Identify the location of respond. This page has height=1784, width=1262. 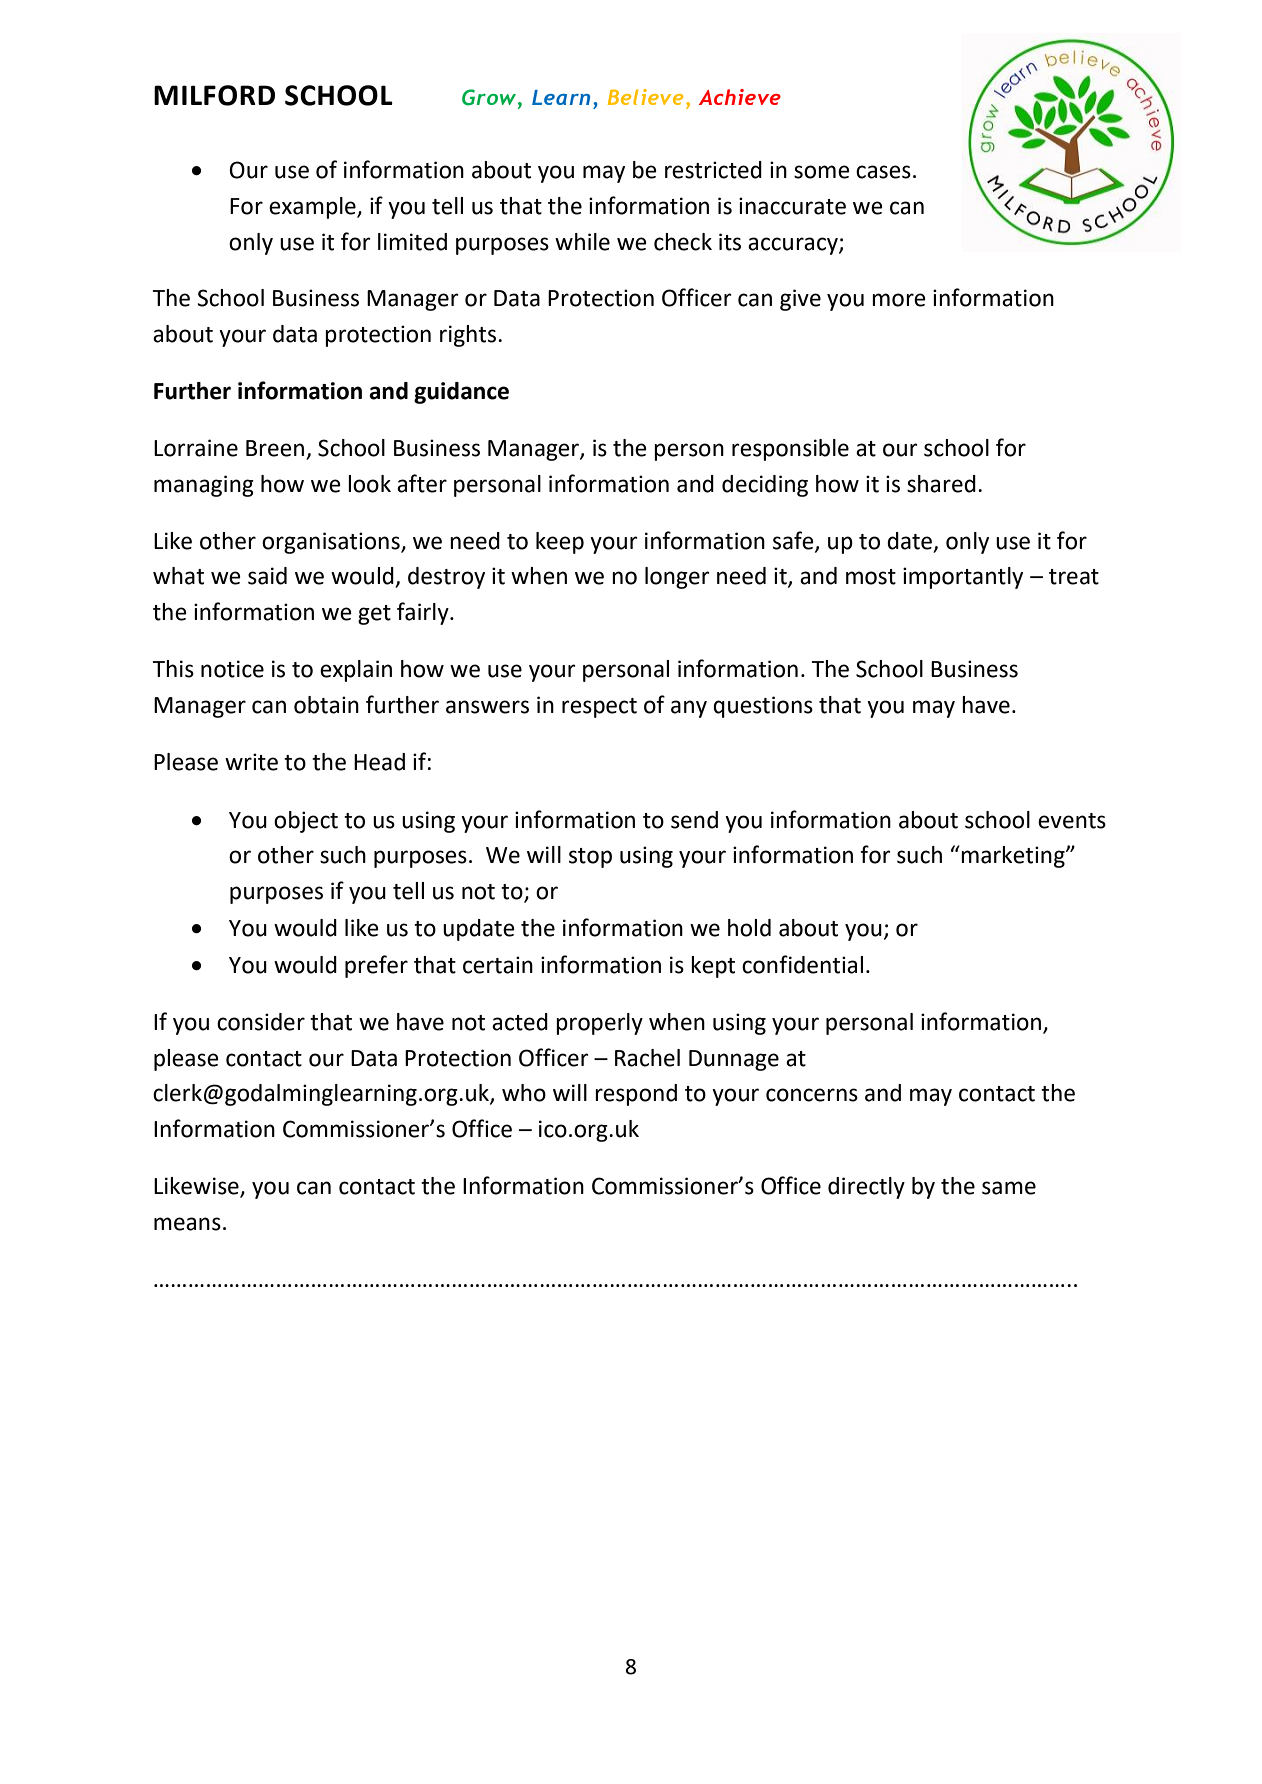
(636, 1095).
